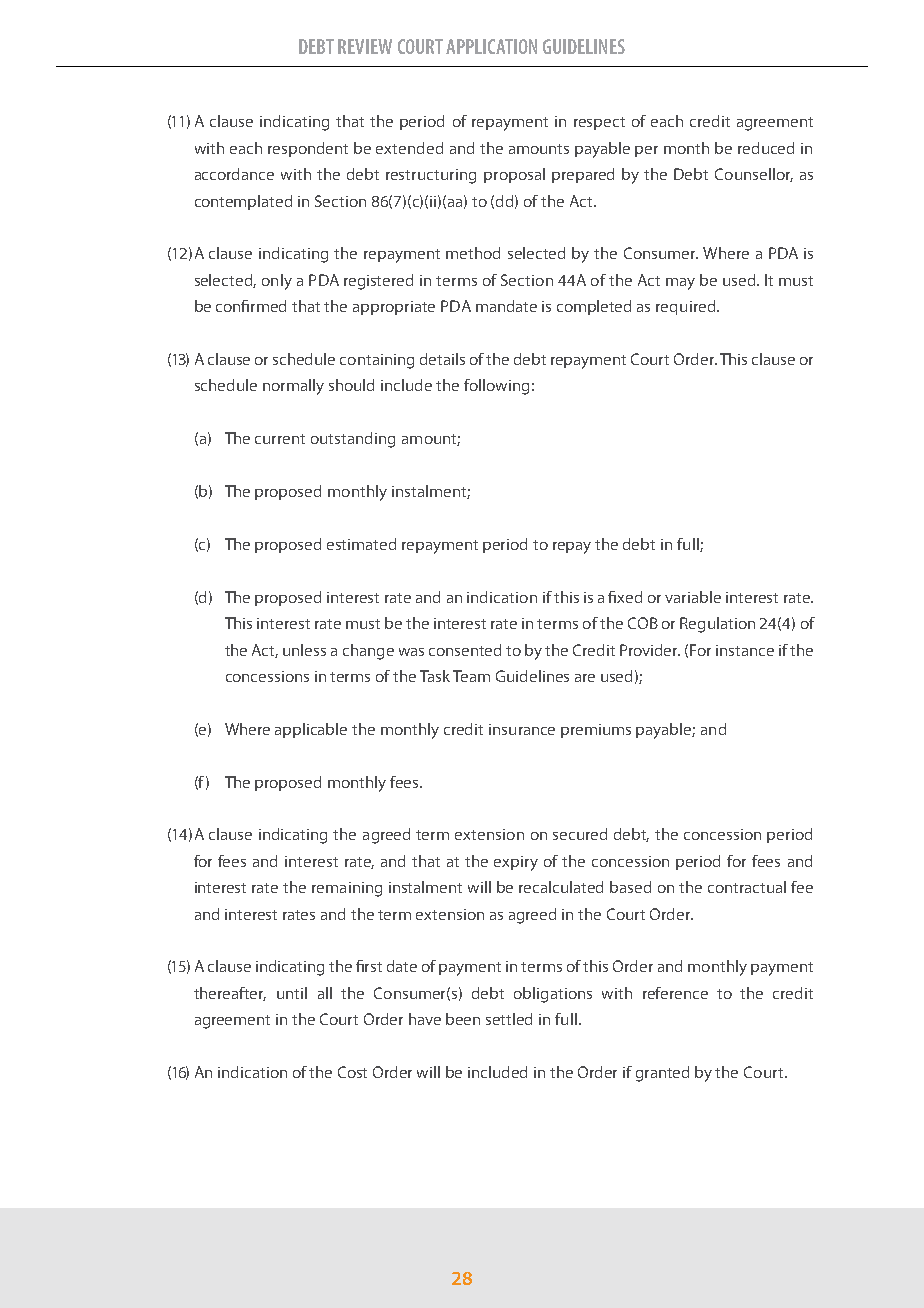 The width and height of the document is (924, 1308). I want to click on respondent, so click(308, 149).
